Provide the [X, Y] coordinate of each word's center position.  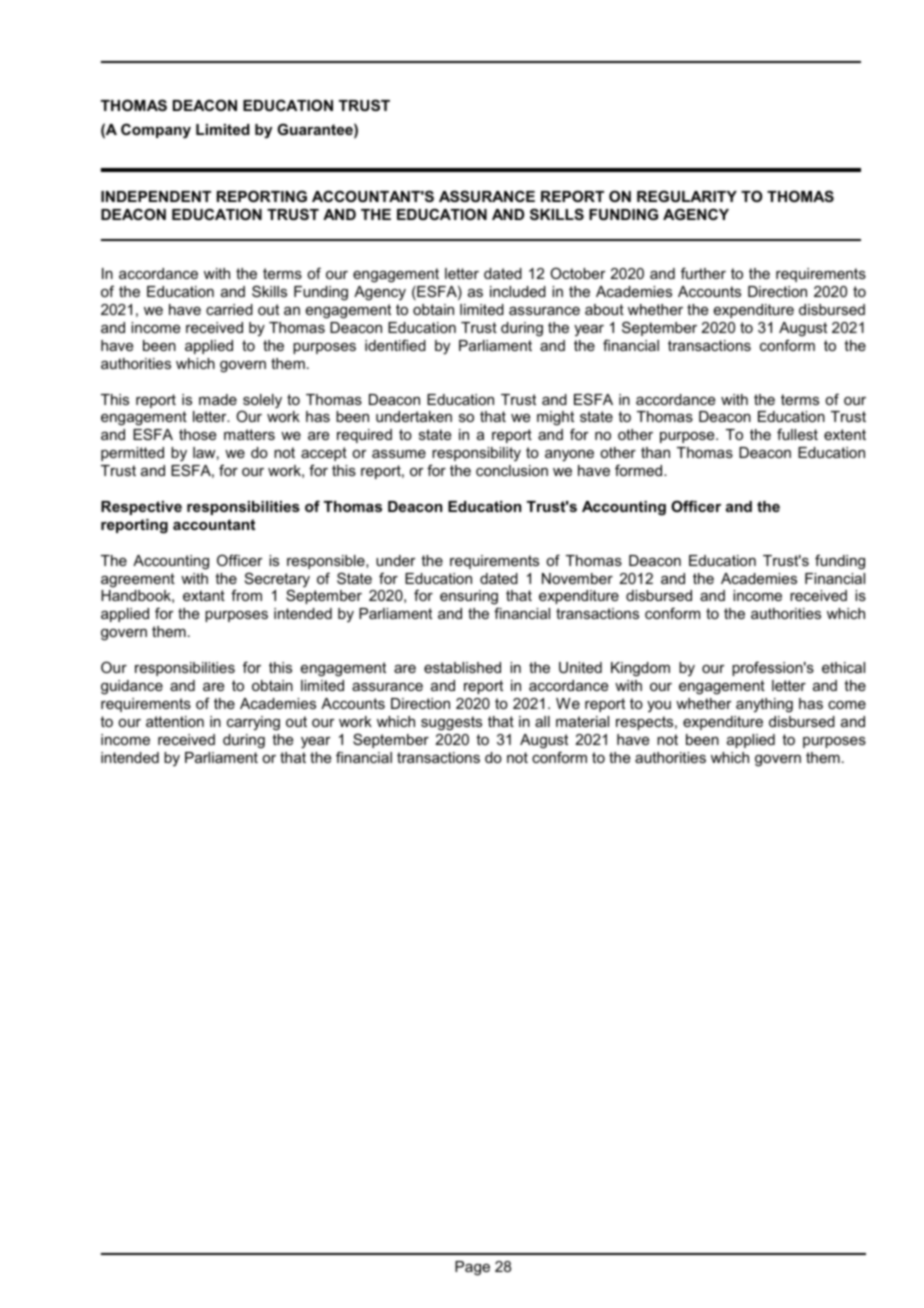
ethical [843, 667]
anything [764, 705]
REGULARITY [687, 196]
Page [472, 1268]
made [218, 399]
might [555, 420]
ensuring [469, 599]
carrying [253, 723]
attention [175, 721]
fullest [797, 434]
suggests [451, 723]
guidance [132, 687]
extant [204, 595]
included [518, 291]
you [659, 706]
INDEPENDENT [156, 196]
